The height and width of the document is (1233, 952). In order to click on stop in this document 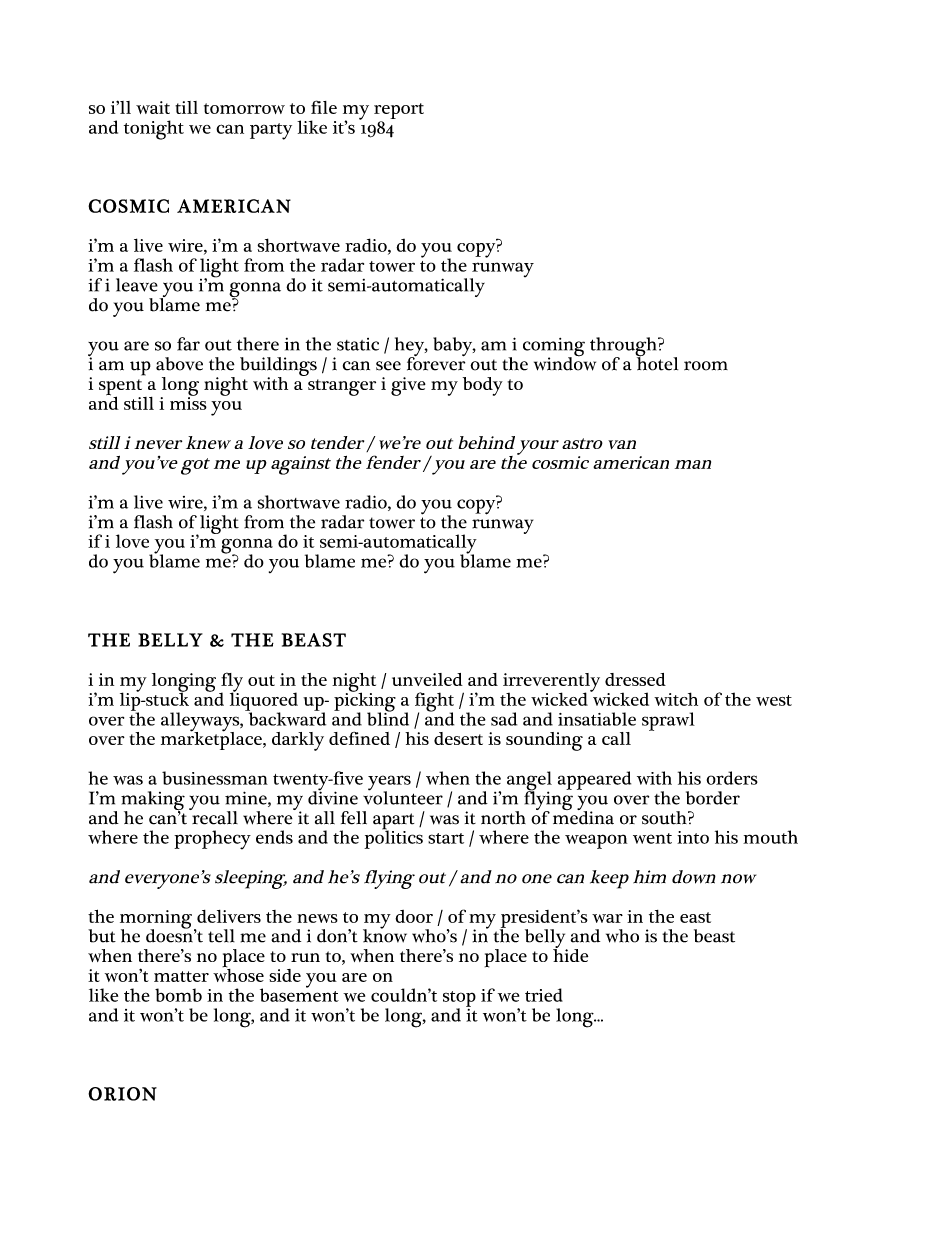, I will do `click(459, 1000)`.
